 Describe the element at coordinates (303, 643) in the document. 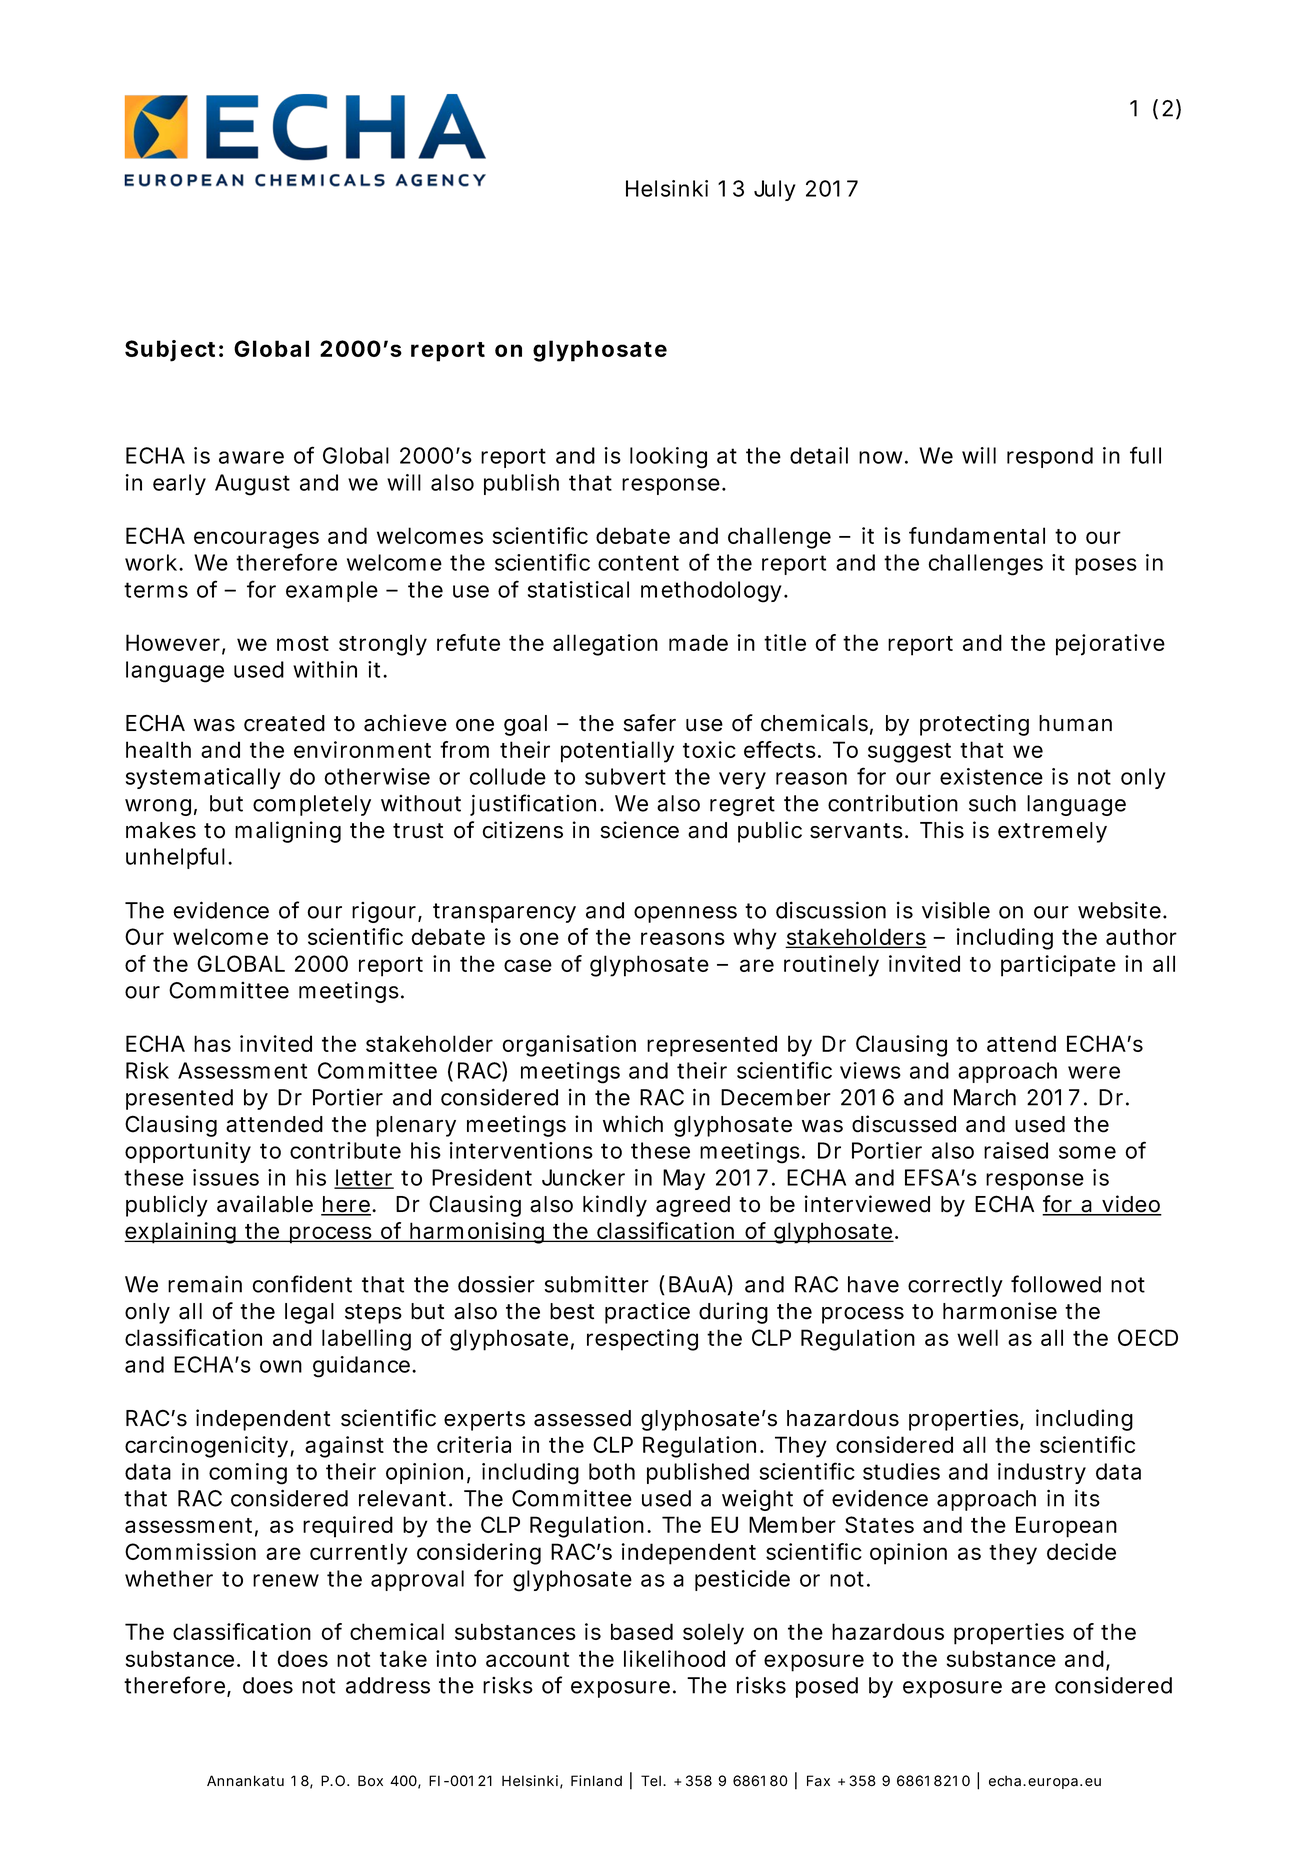

I see `most` at that location.
